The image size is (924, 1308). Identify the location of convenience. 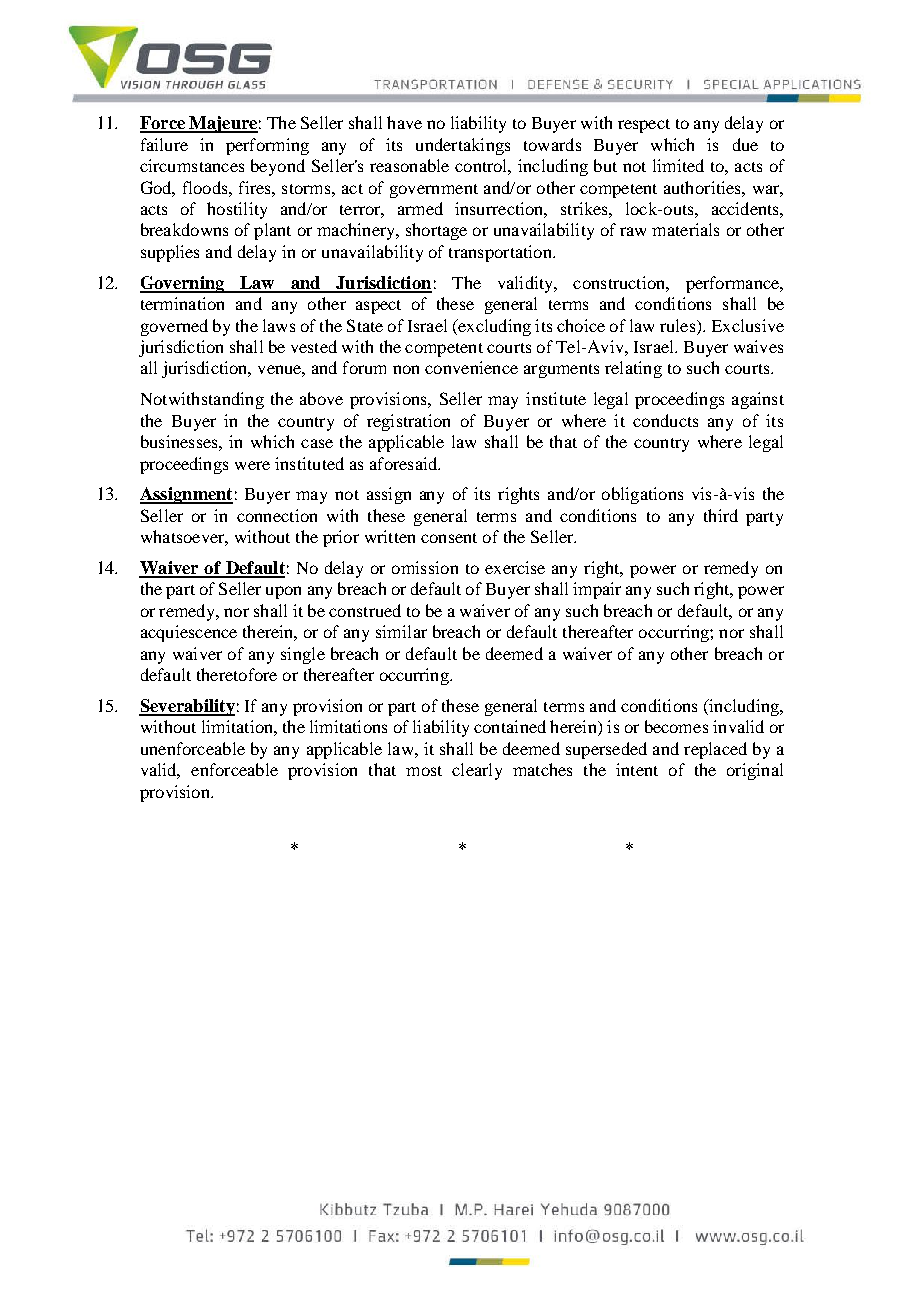
(471, 367).
